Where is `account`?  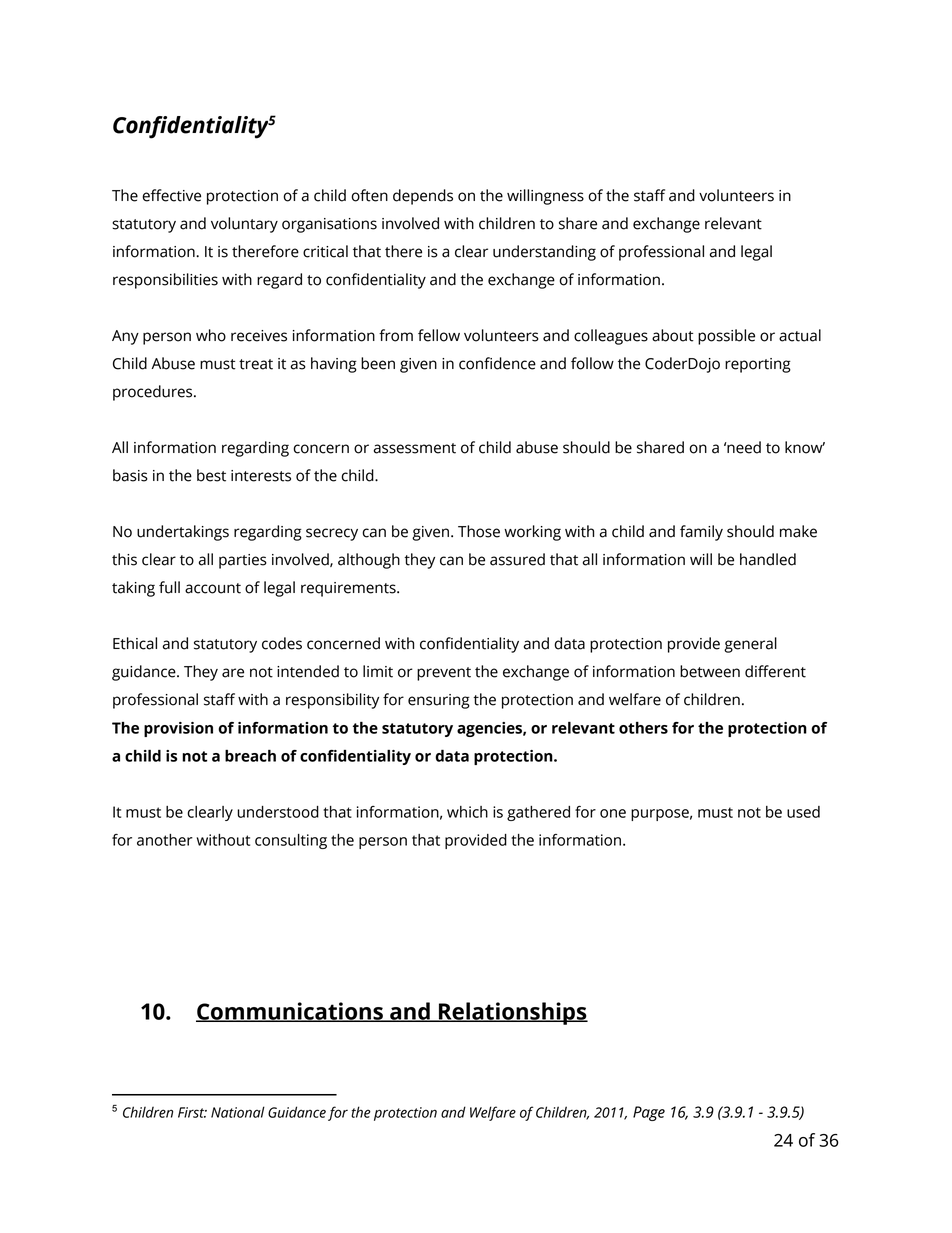
account is located at coordinates (213, 588).
